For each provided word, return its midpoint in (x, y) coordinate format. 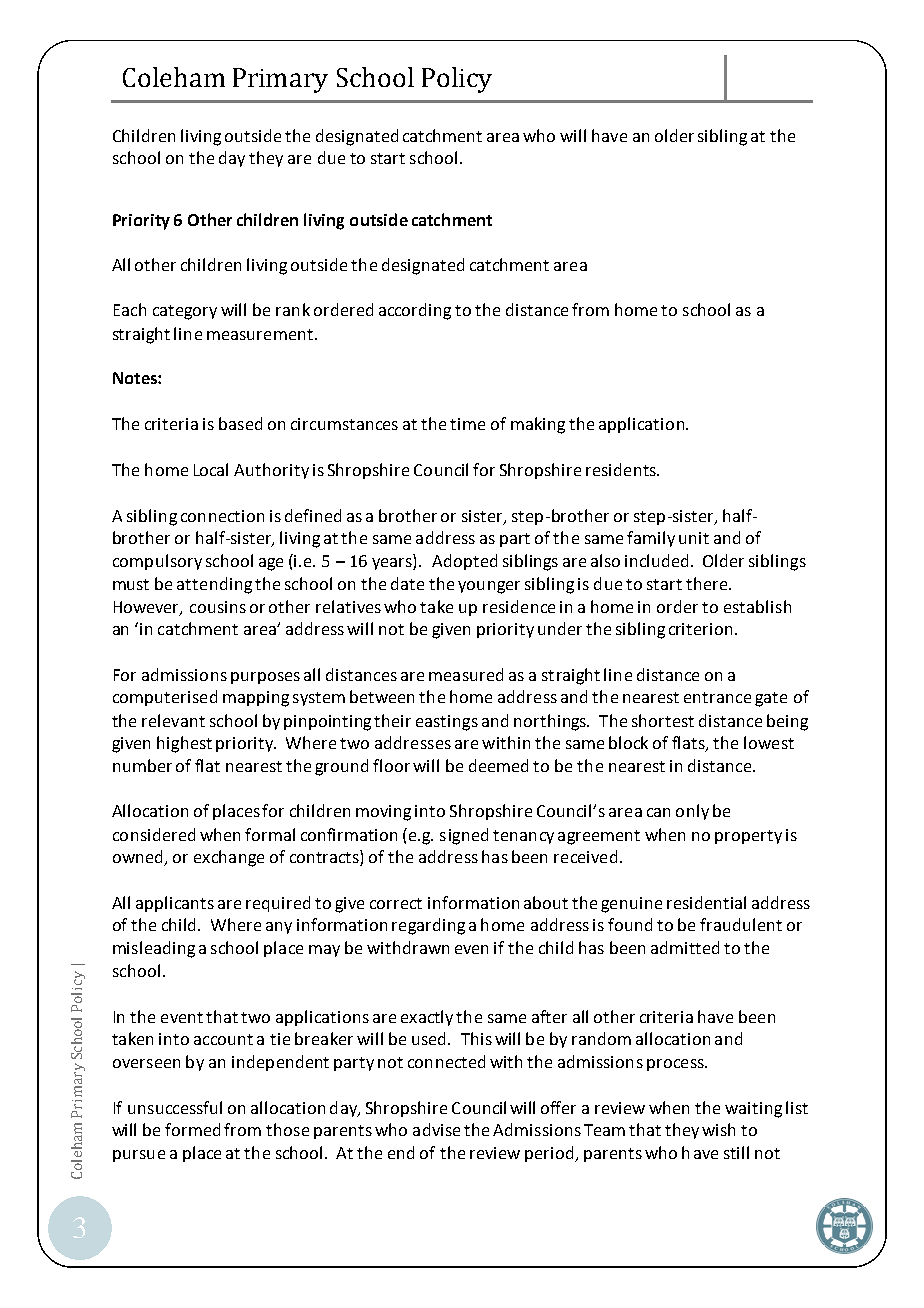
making (538, 425)
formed (192, 1129)
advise (436, 1129)
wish (718, 1129)
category (185, 312)
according (415, 311)
